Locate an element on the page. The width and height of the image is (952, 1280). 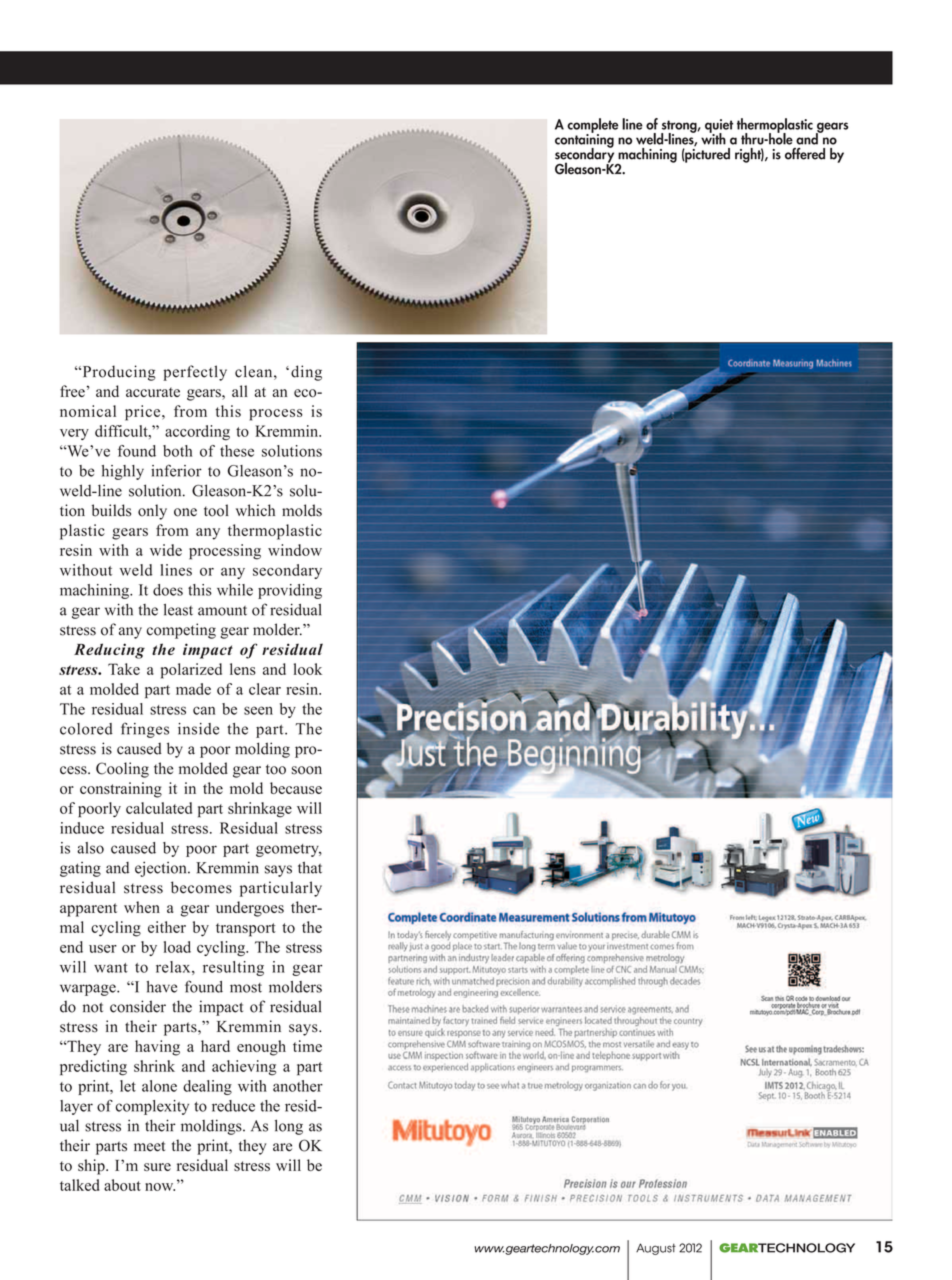
made is located at coordinates (193, 689).
